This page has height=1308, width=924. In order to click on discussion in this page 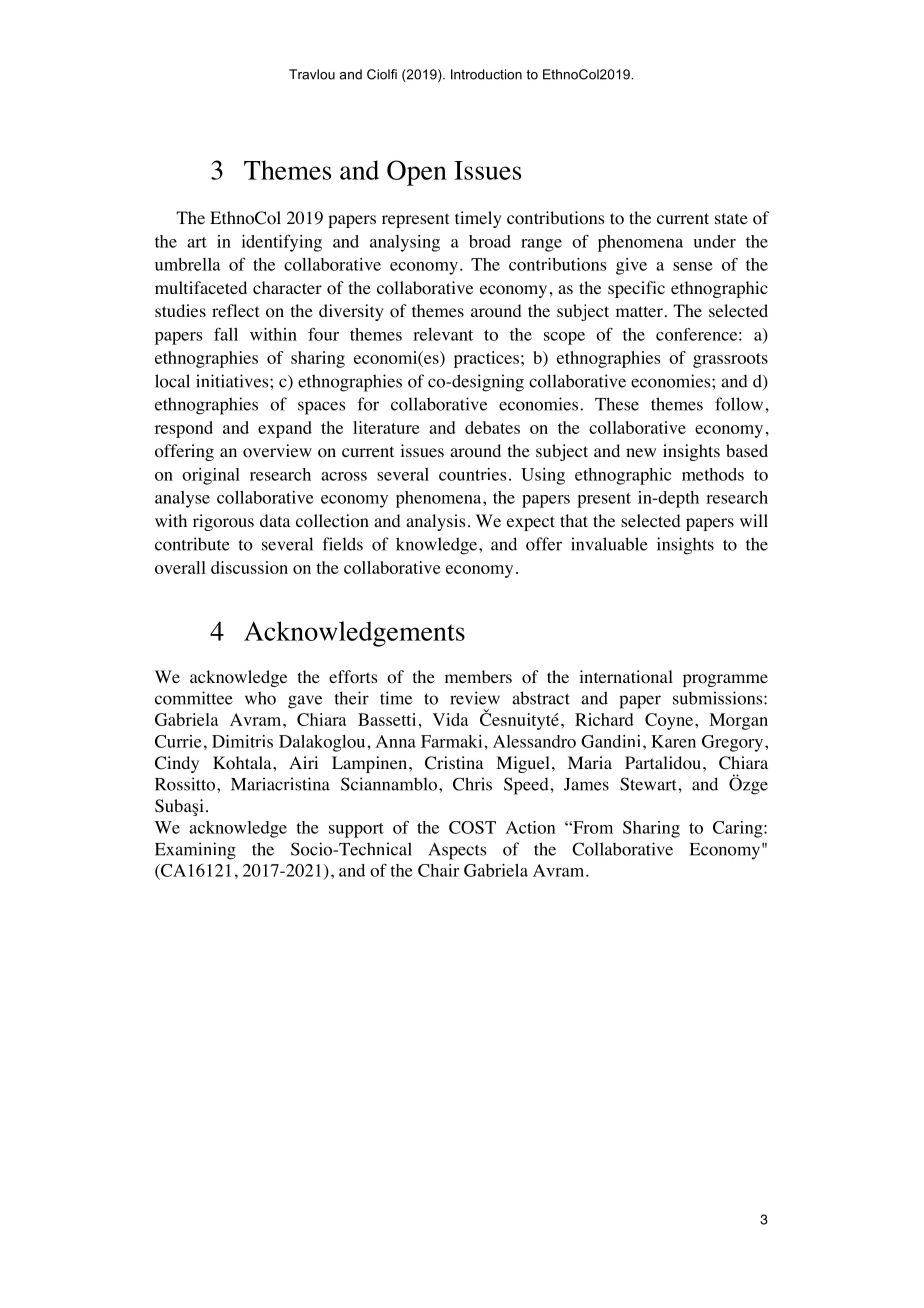, I will do `click(249, 567)`.
